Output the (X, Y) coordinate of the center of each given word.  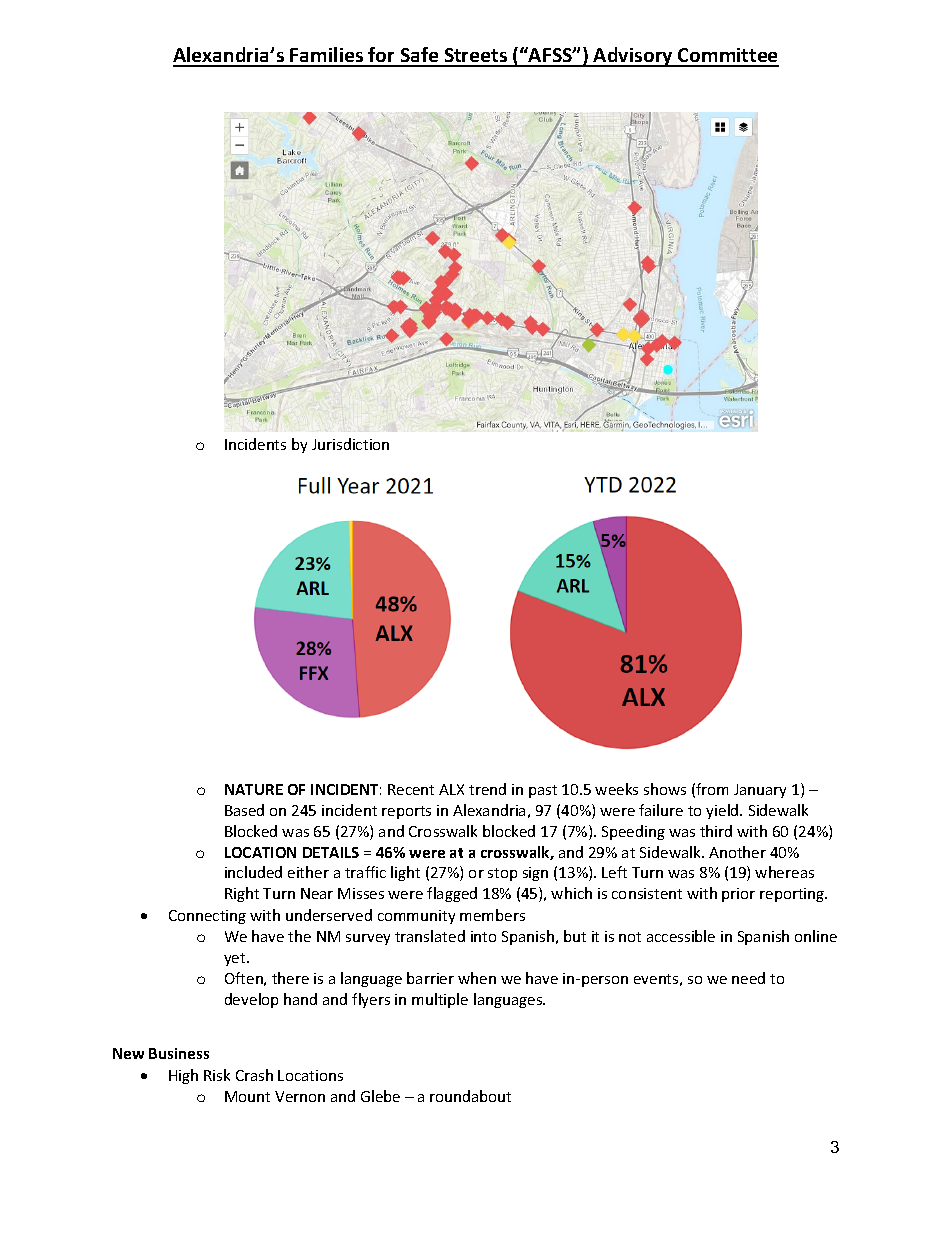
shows (665, 789)
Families (327, 56)
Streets (476, 57)
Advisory (633, 57)
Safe (419, 56)
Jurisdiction (350, 444)
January (760, 791)
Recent (411, 789)
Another (737, 852)
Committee (727, 57)
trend (487, 789)
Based (244, 810)
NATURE (254, 789)
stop (502, 874)
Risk (217, 1075)
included (253, 872)
